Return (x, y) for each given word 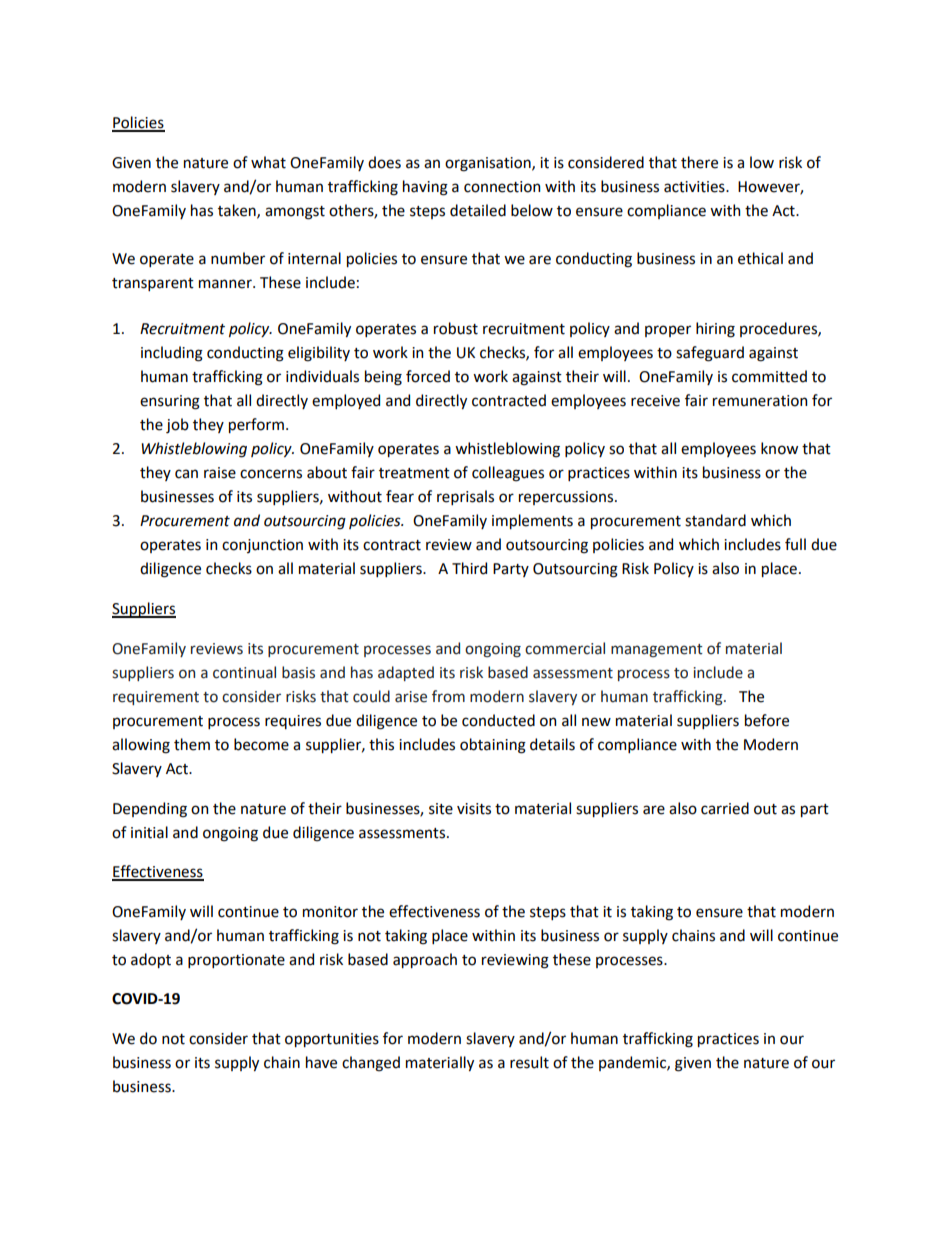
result (529, 1062)
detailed (478, 210)
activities (695, 187)
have (321, 1062)
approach (425, 960)
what (268, 162)
